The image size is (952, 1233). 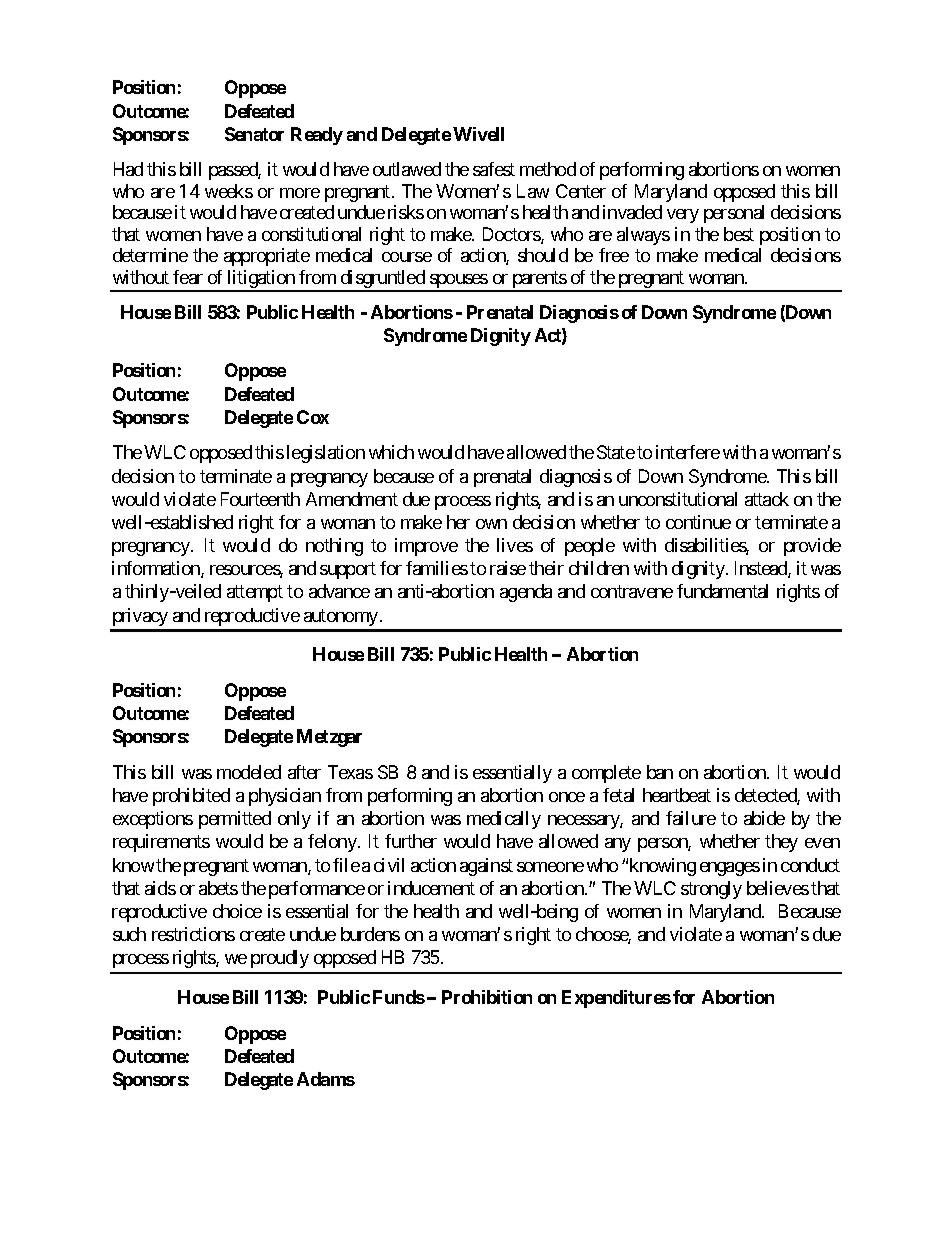 I want to click on fundamental, so click(x=722, y=591).
